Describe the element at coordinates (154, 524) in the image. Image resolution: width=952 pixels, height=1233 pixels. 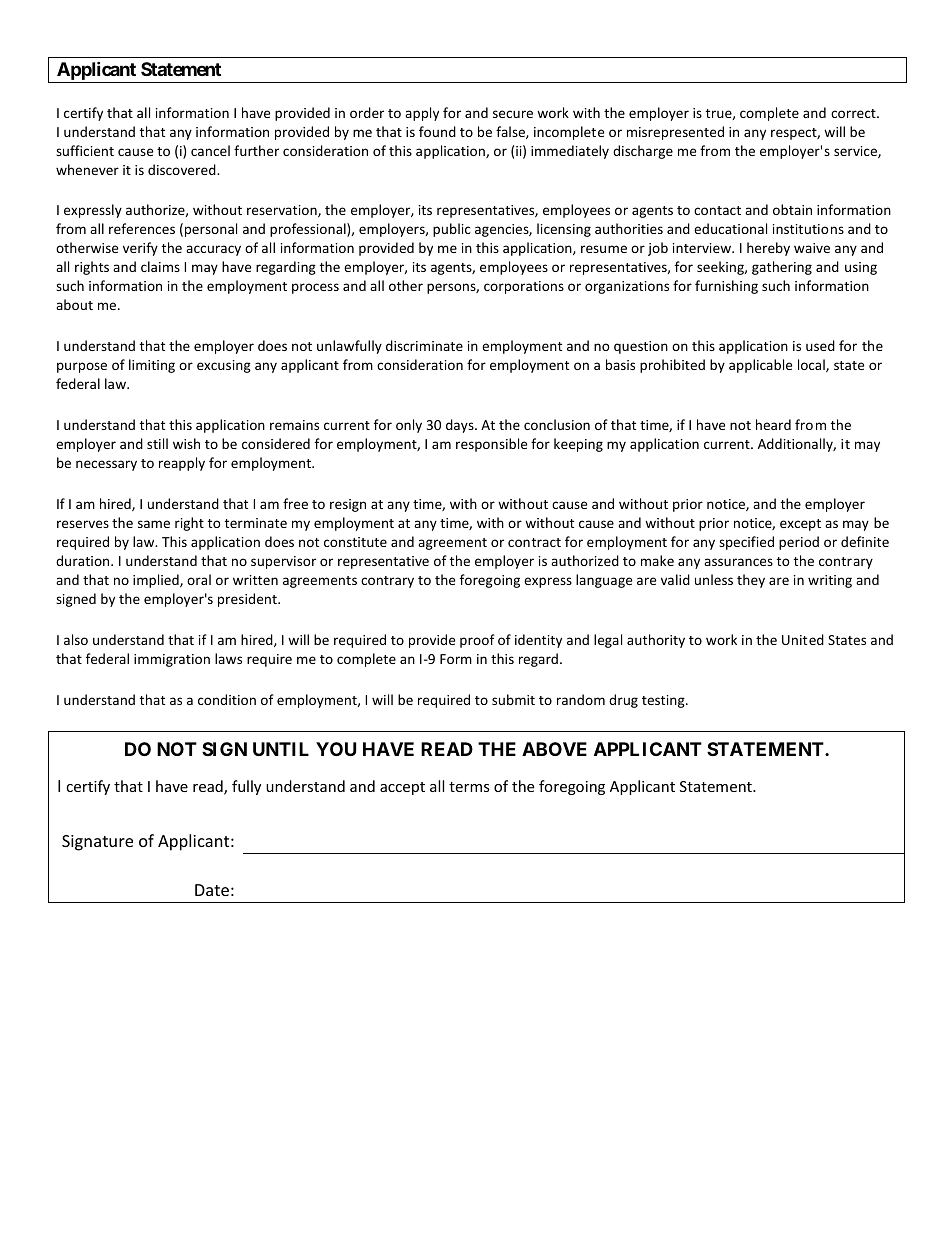
I see `same` at that location.
